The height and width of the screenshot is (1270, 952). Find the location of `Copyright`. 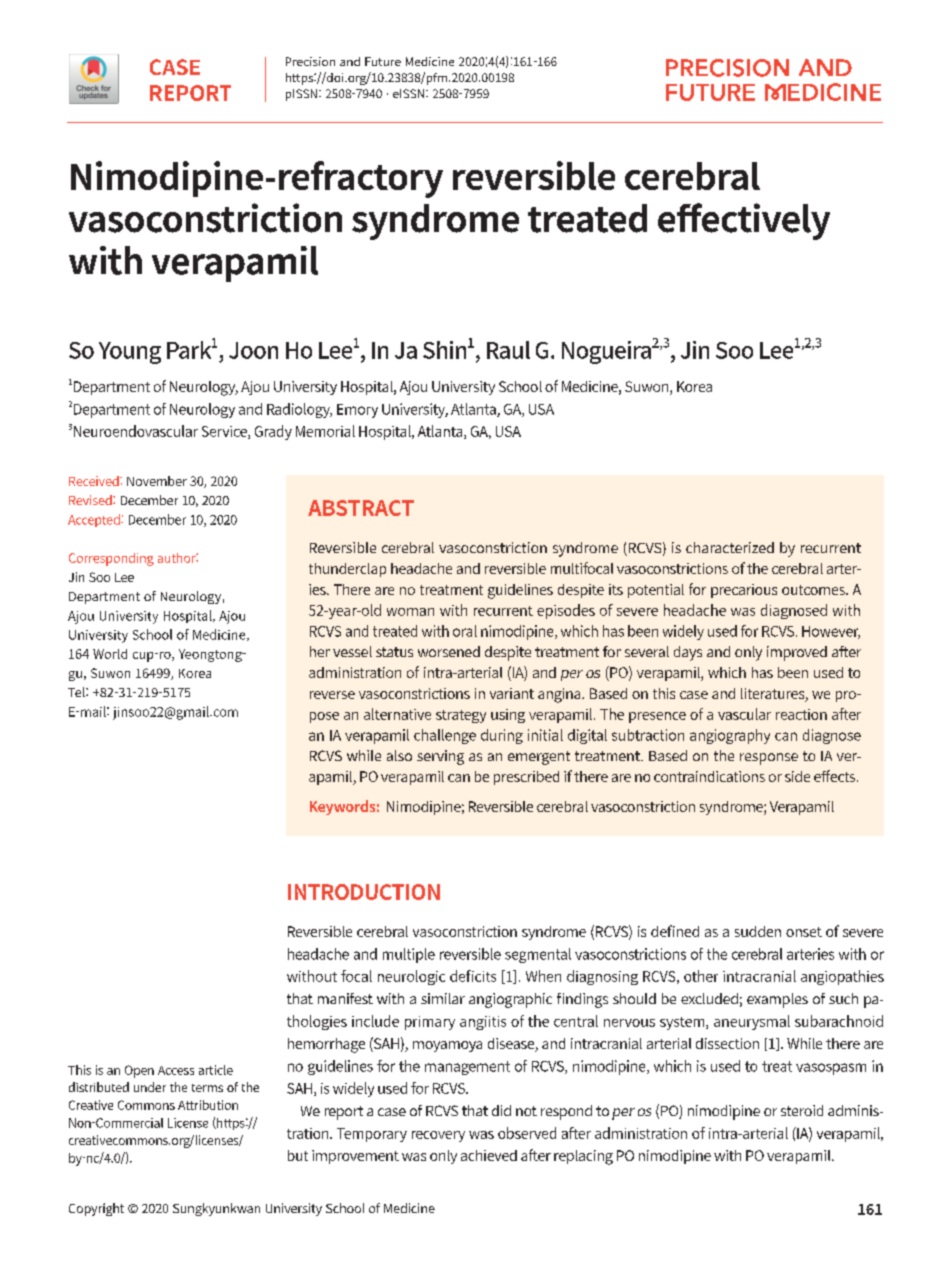

Copyright is located at coordinates (96, 1209).
